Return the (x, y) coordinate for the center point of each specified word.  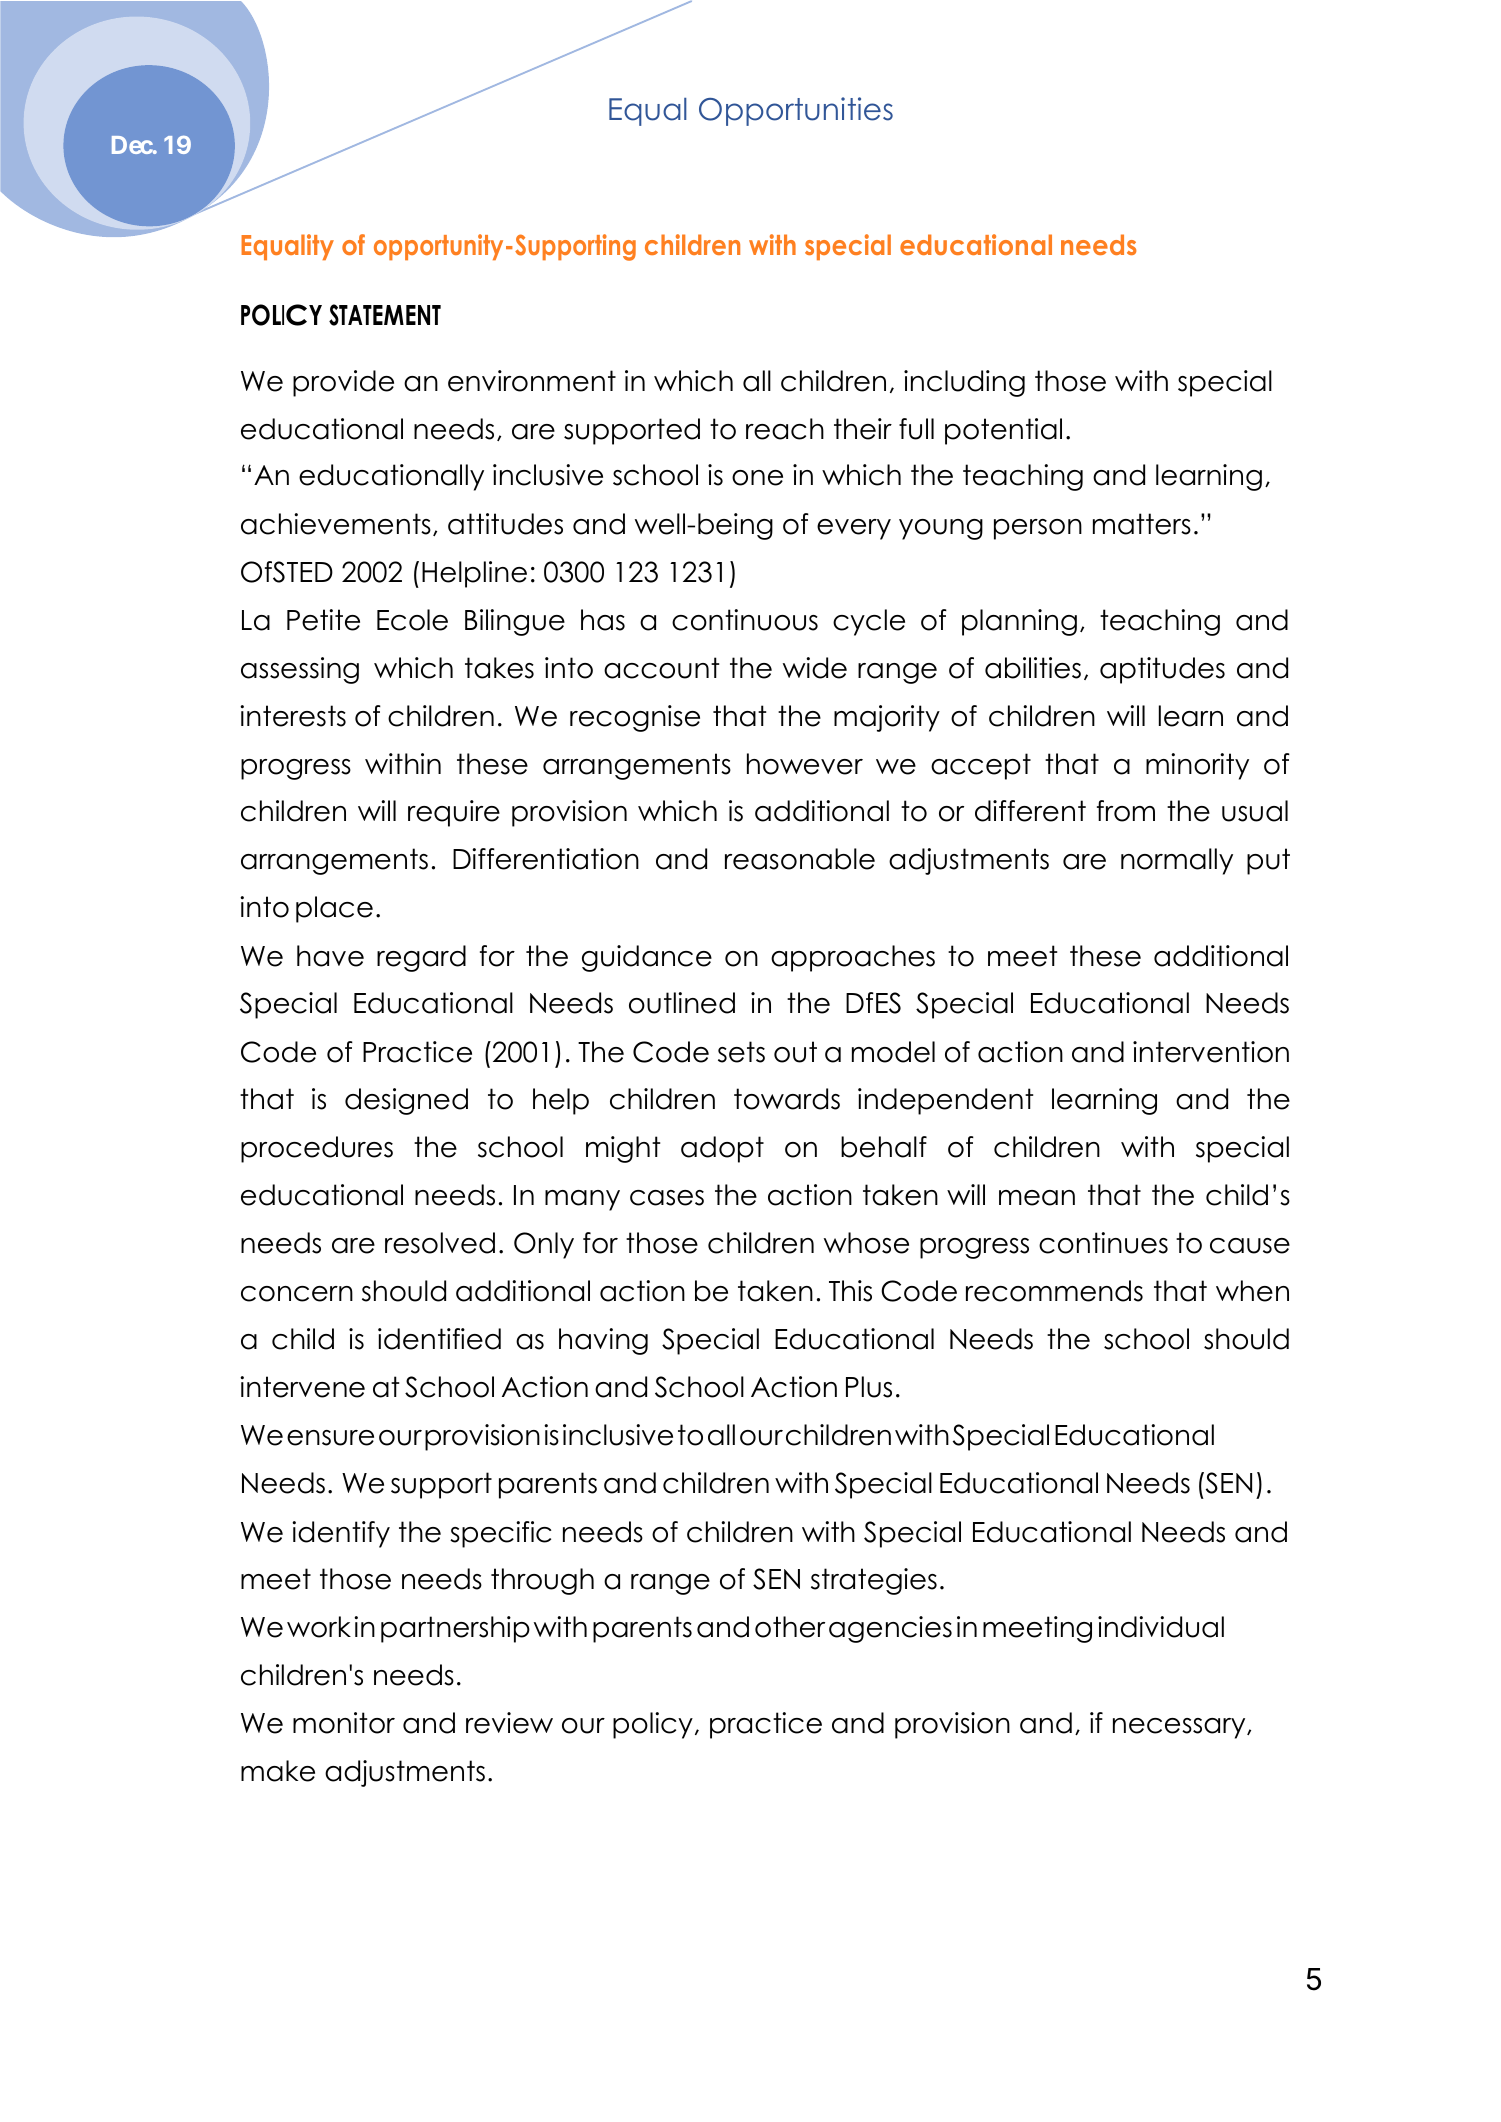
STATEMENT (385, 315)
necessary (1180, 1728)
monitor (344, 1723)
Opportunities (796, 111)
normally (1177, 861)
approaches (853, 958)
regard (421, 958)
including (964, 383)
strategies (874, 1581)
